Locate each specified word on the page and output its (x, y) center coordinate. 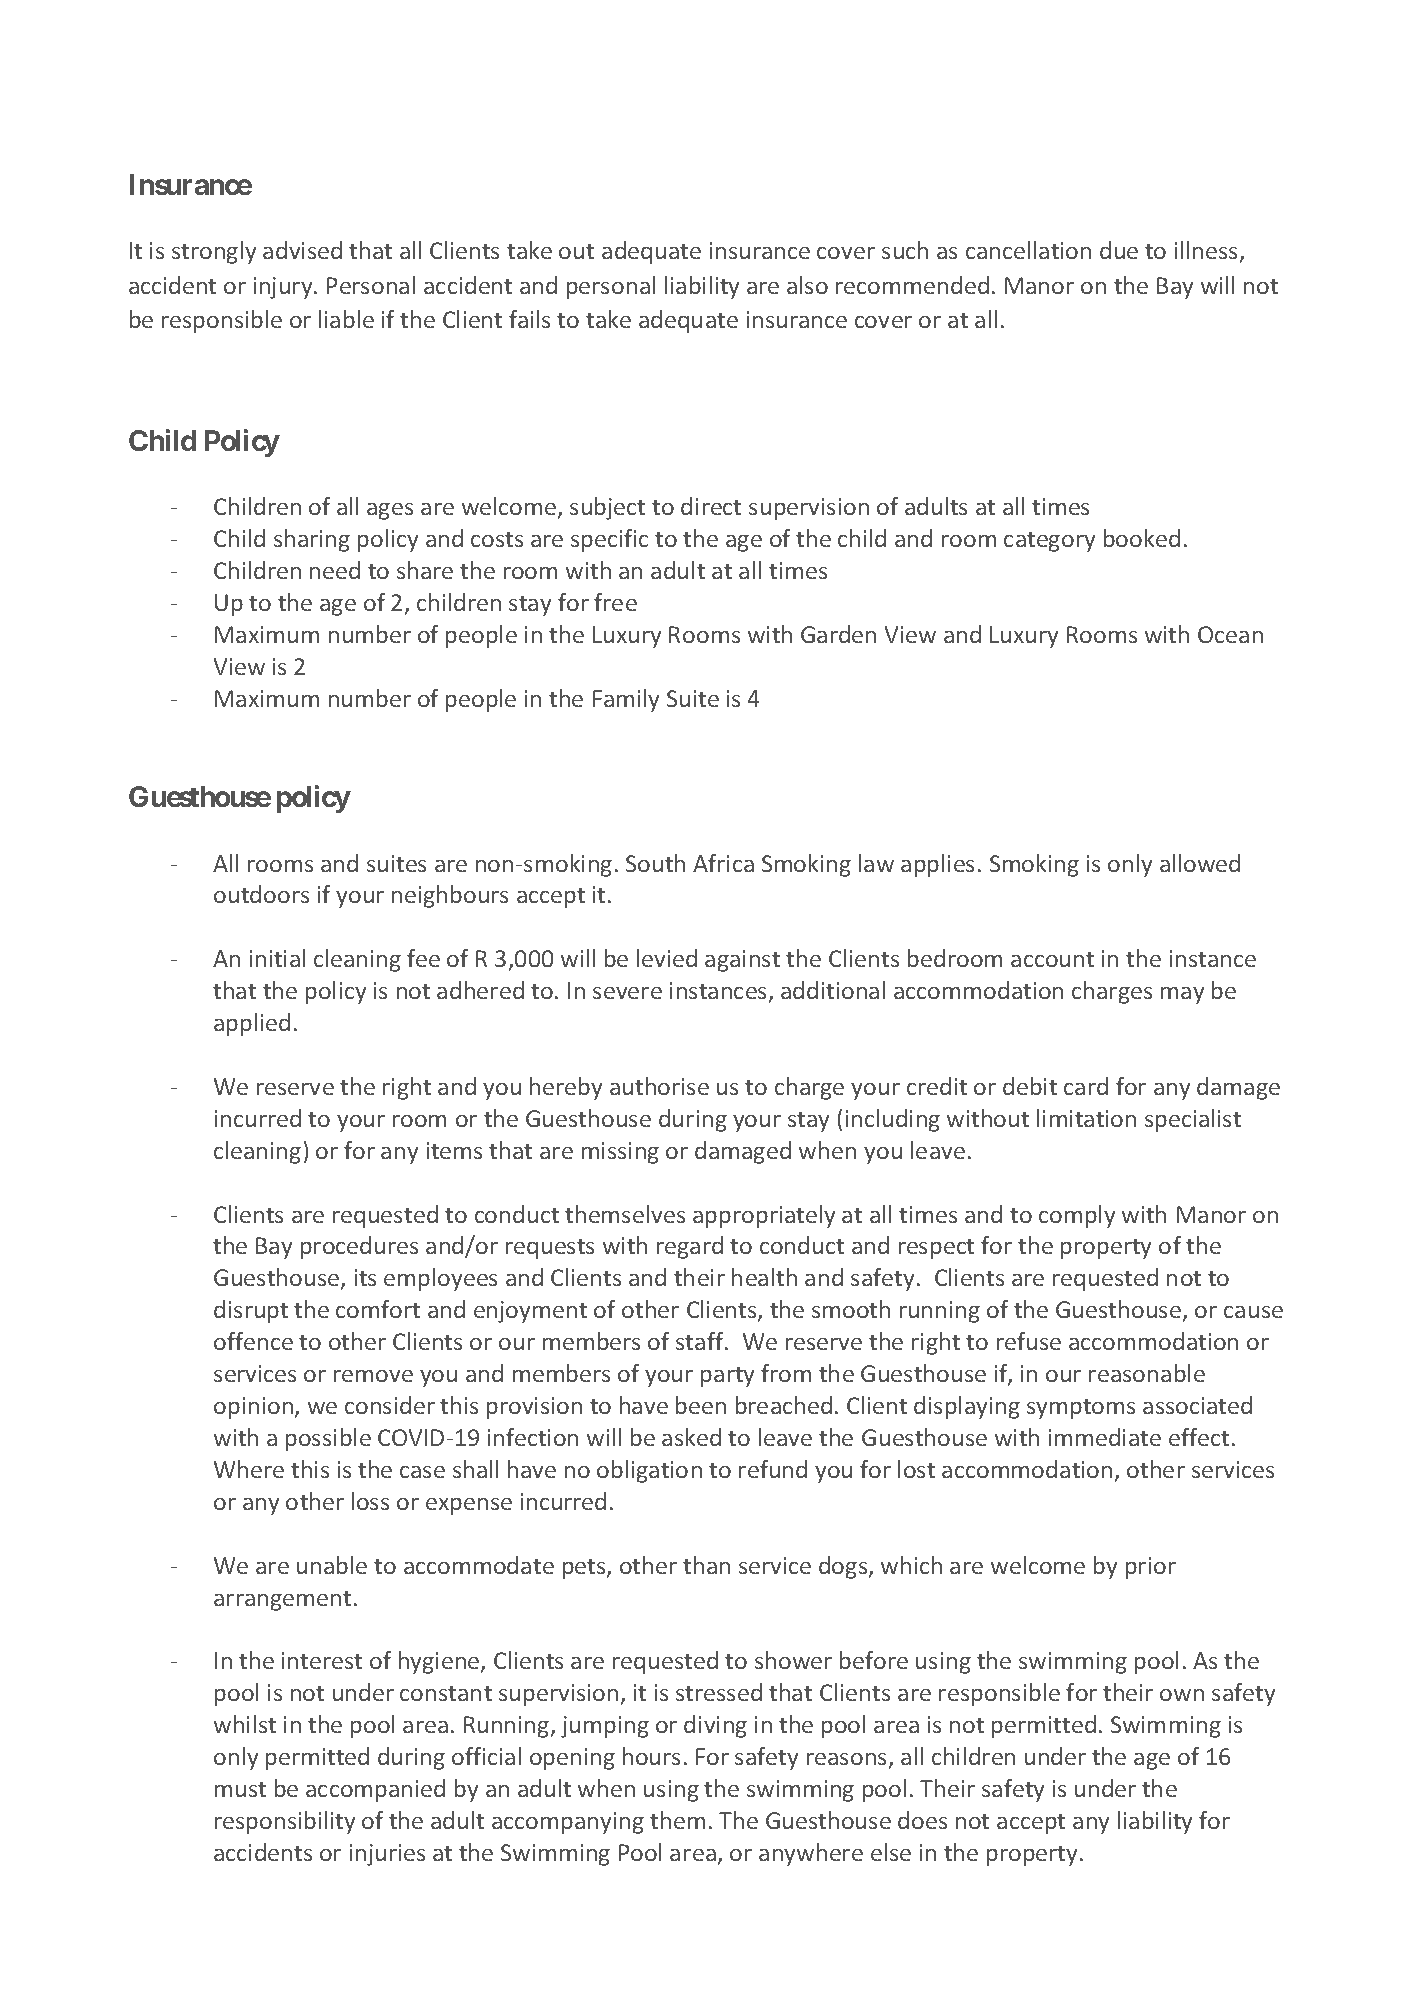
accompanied (375, 1790)
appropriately (764, 1216)
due (1119, 250)
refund (773, 1469)
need (335, 570)
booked (1142, 538)
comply (1077, 1216)
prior (1151, 1568)
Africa (723, 863)
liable (346, 319)
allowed (1200, 863)
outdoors (261, 894)
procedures (359, 1247)
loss (370, 1501)
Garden (838, 634)
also (807, 285)
